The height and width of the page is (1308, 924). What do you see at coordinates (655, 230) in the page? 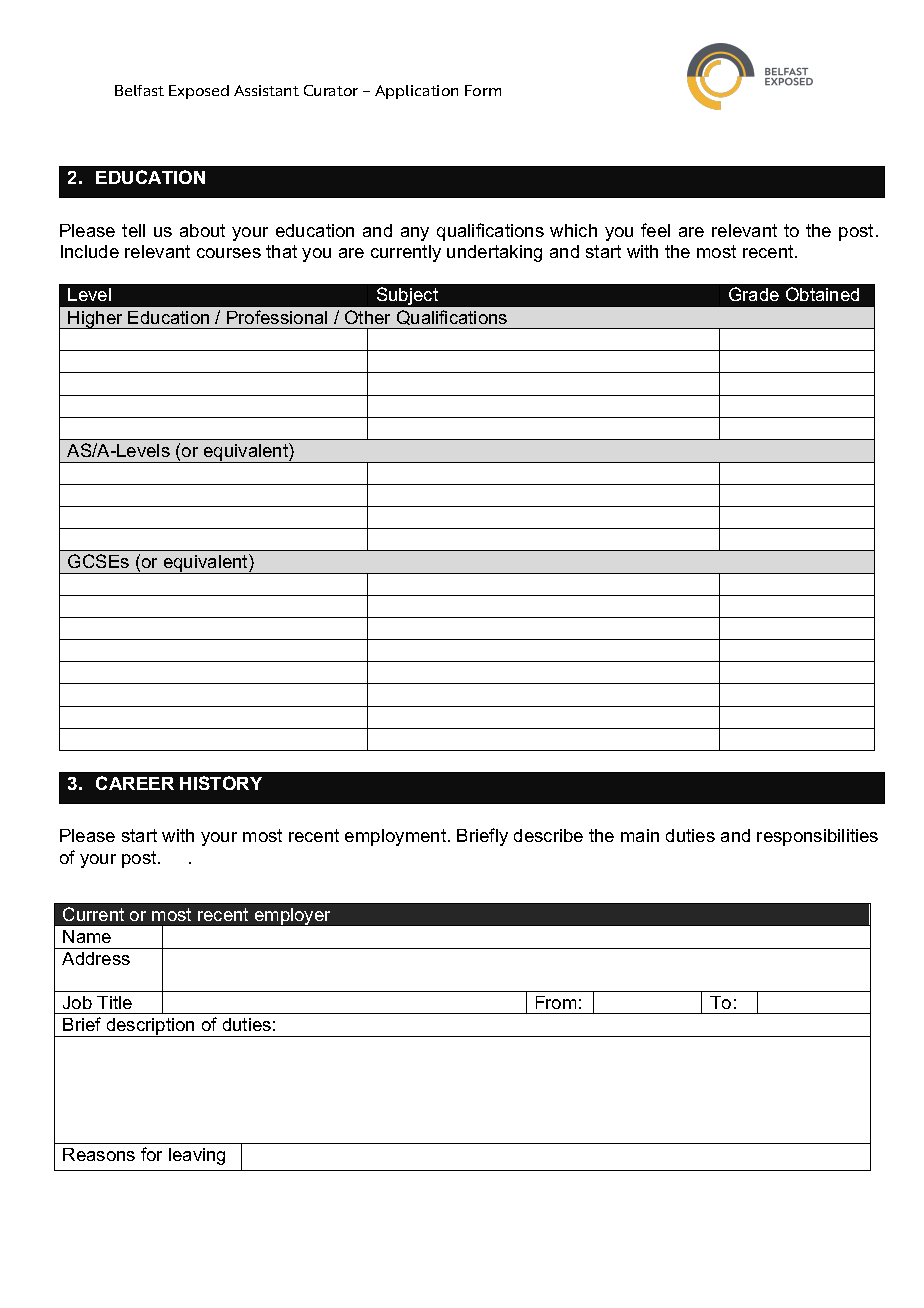
I see `feel` at bounding box center [655, 230].
